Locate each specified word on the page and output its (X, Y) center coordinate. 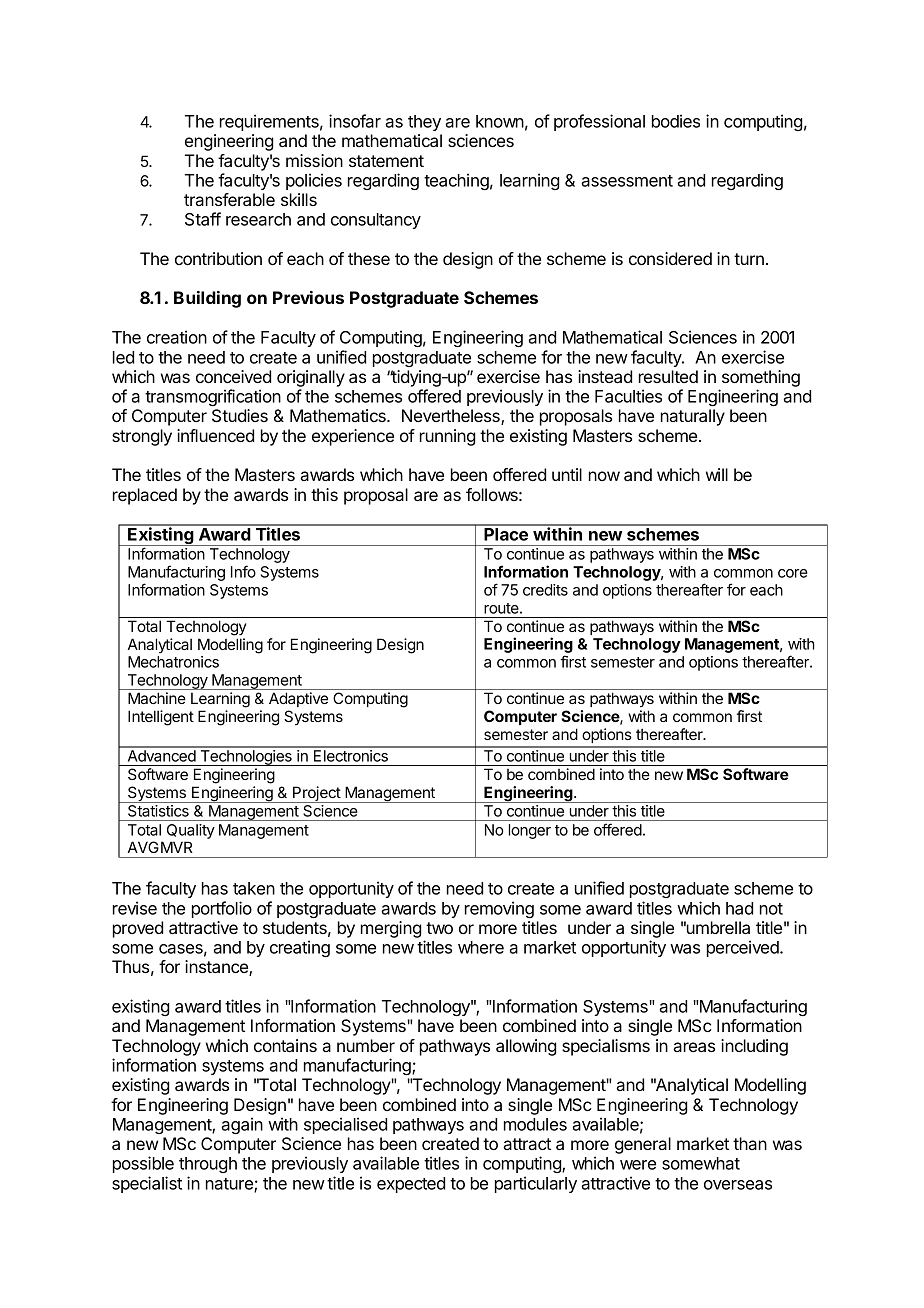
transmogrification (213, 397)
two (439, 928)
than (750, 1143)
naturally (693, 417)
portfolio (222, 909)
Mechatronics (173, 662)
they (424, 123)
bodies (676, 121)
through (208, 1165)
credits (545, 590)
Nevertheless (452, 417)
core (793, 573)
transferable (229, 199)
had (739, 908)
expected (411, 1185)
